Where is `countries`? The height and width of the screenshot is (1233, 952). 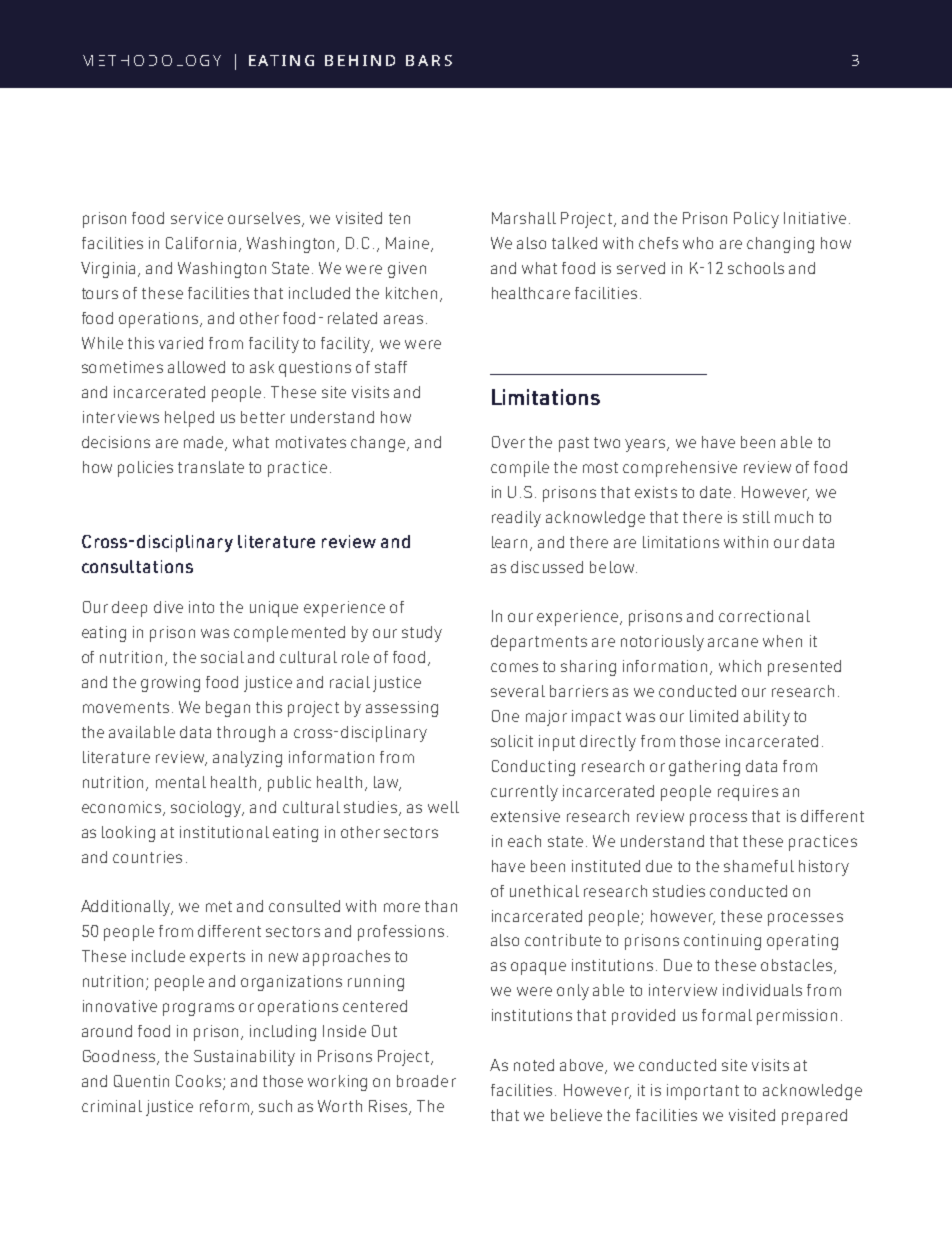 countries is located at coordinates (147, 857).
